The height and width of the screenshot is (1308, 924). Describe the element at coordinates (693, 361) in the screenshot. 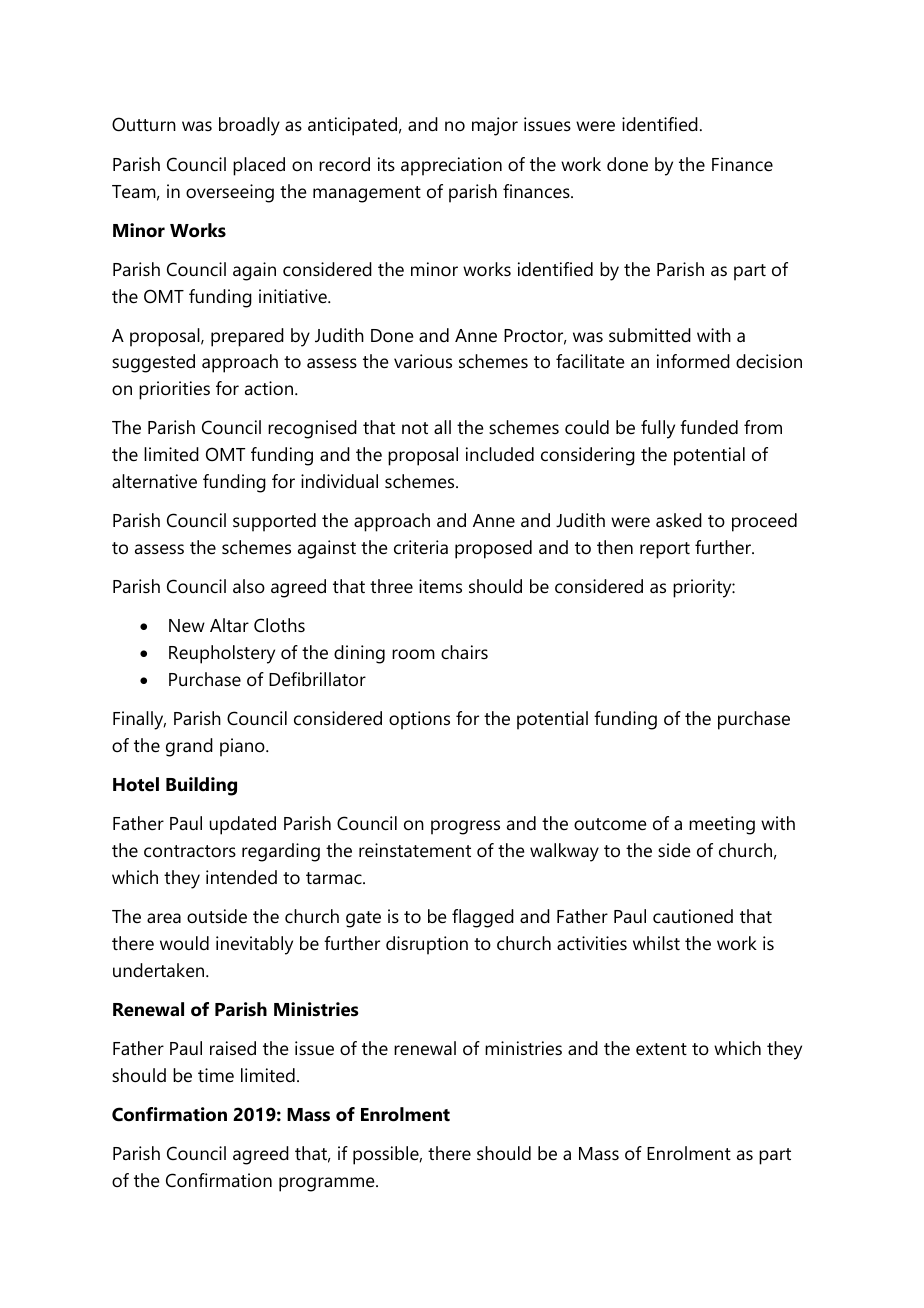

I see `informed` at that location.
